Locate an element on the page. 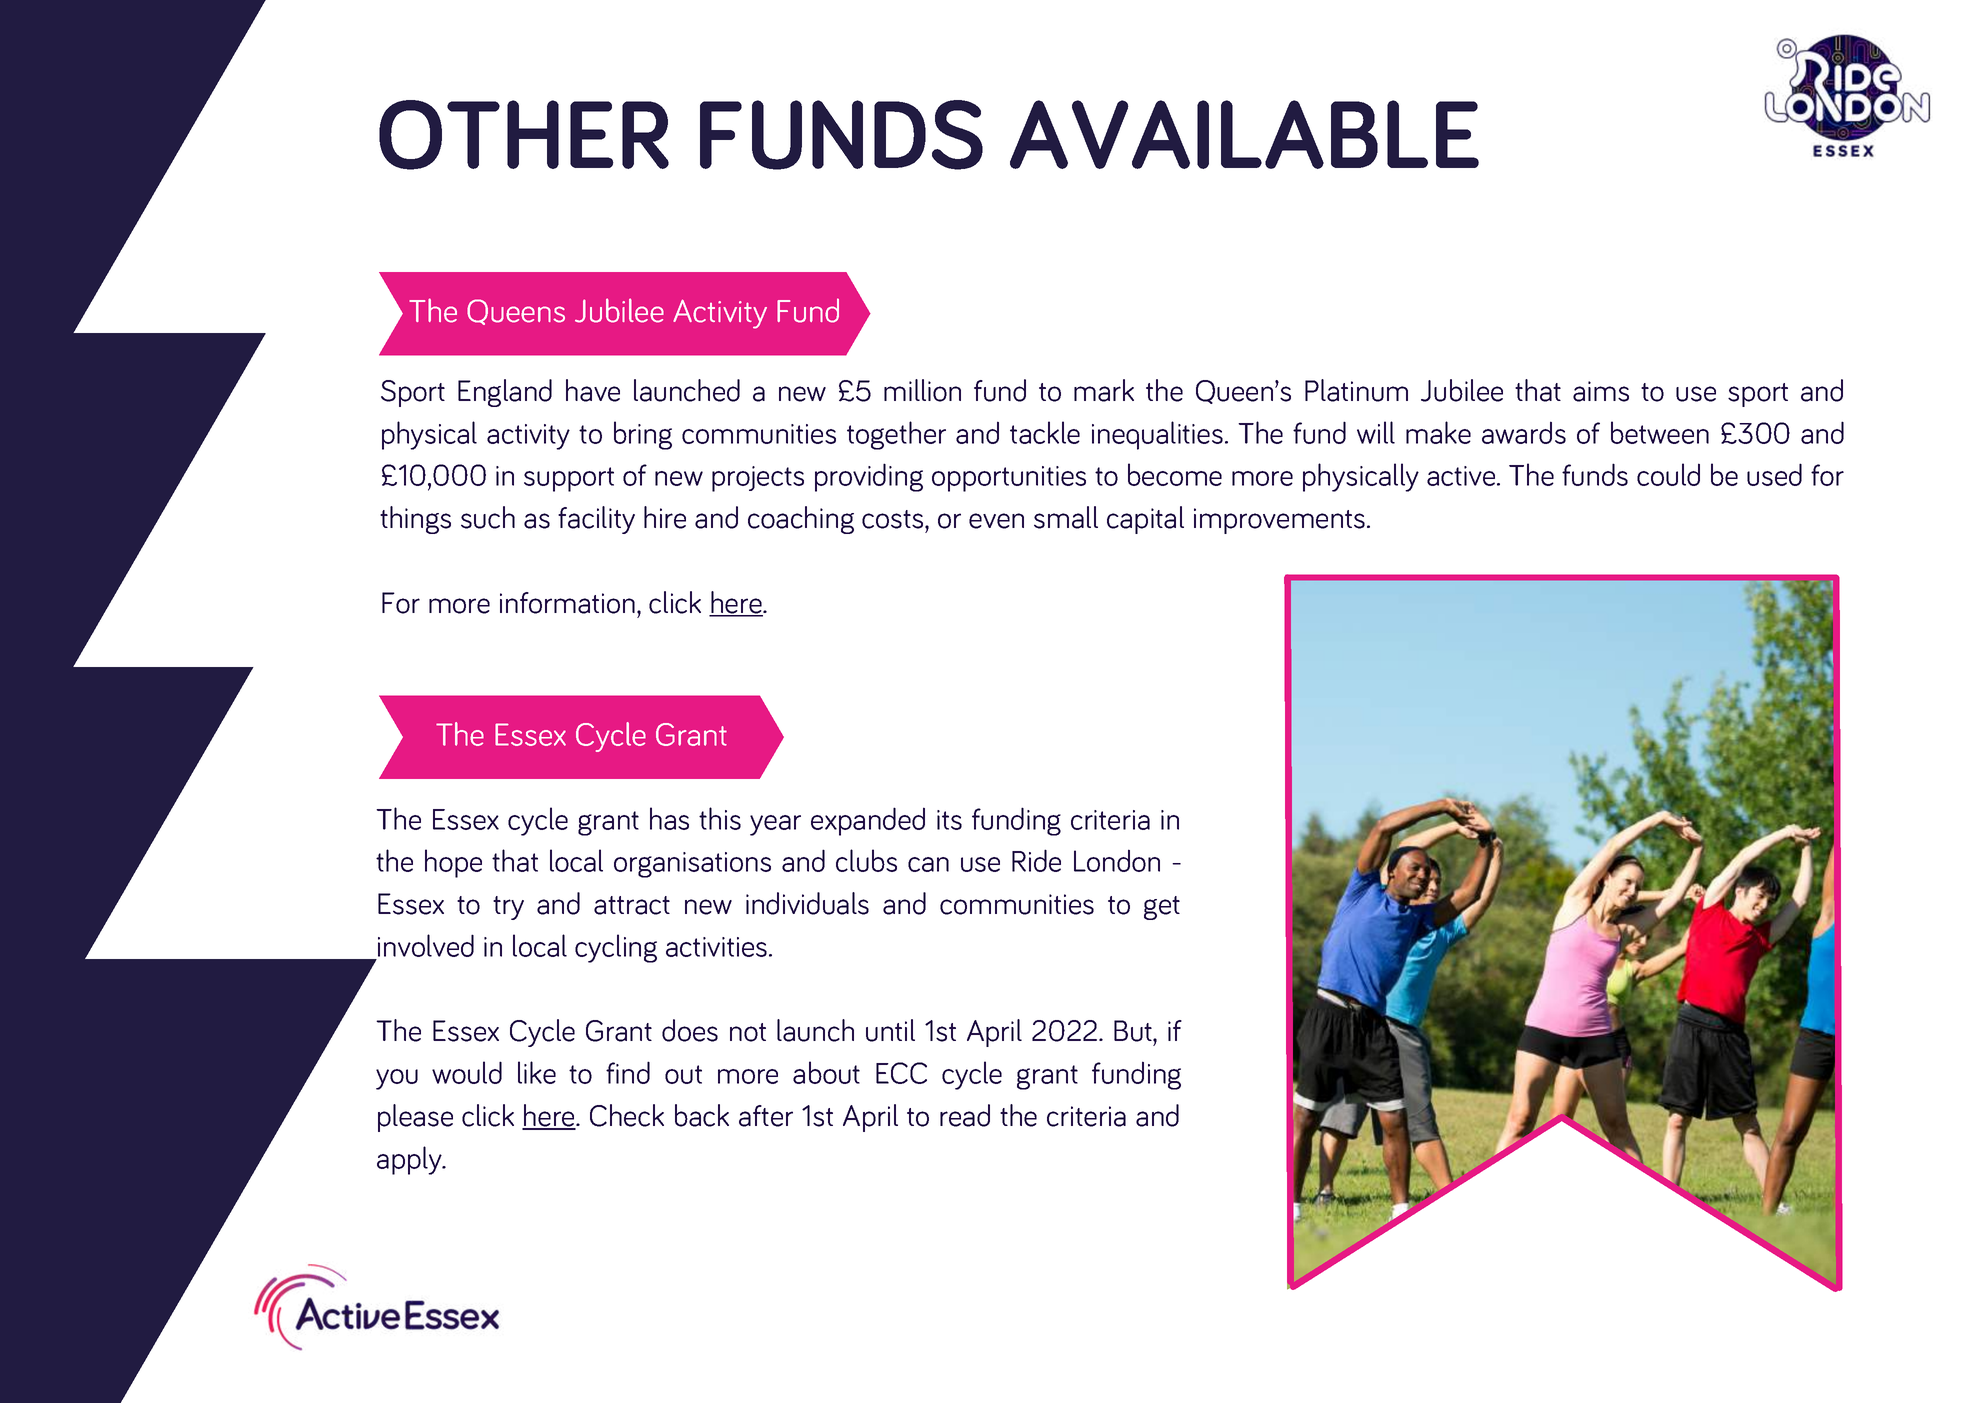  OTHER is located at coordinates (524, 135).
